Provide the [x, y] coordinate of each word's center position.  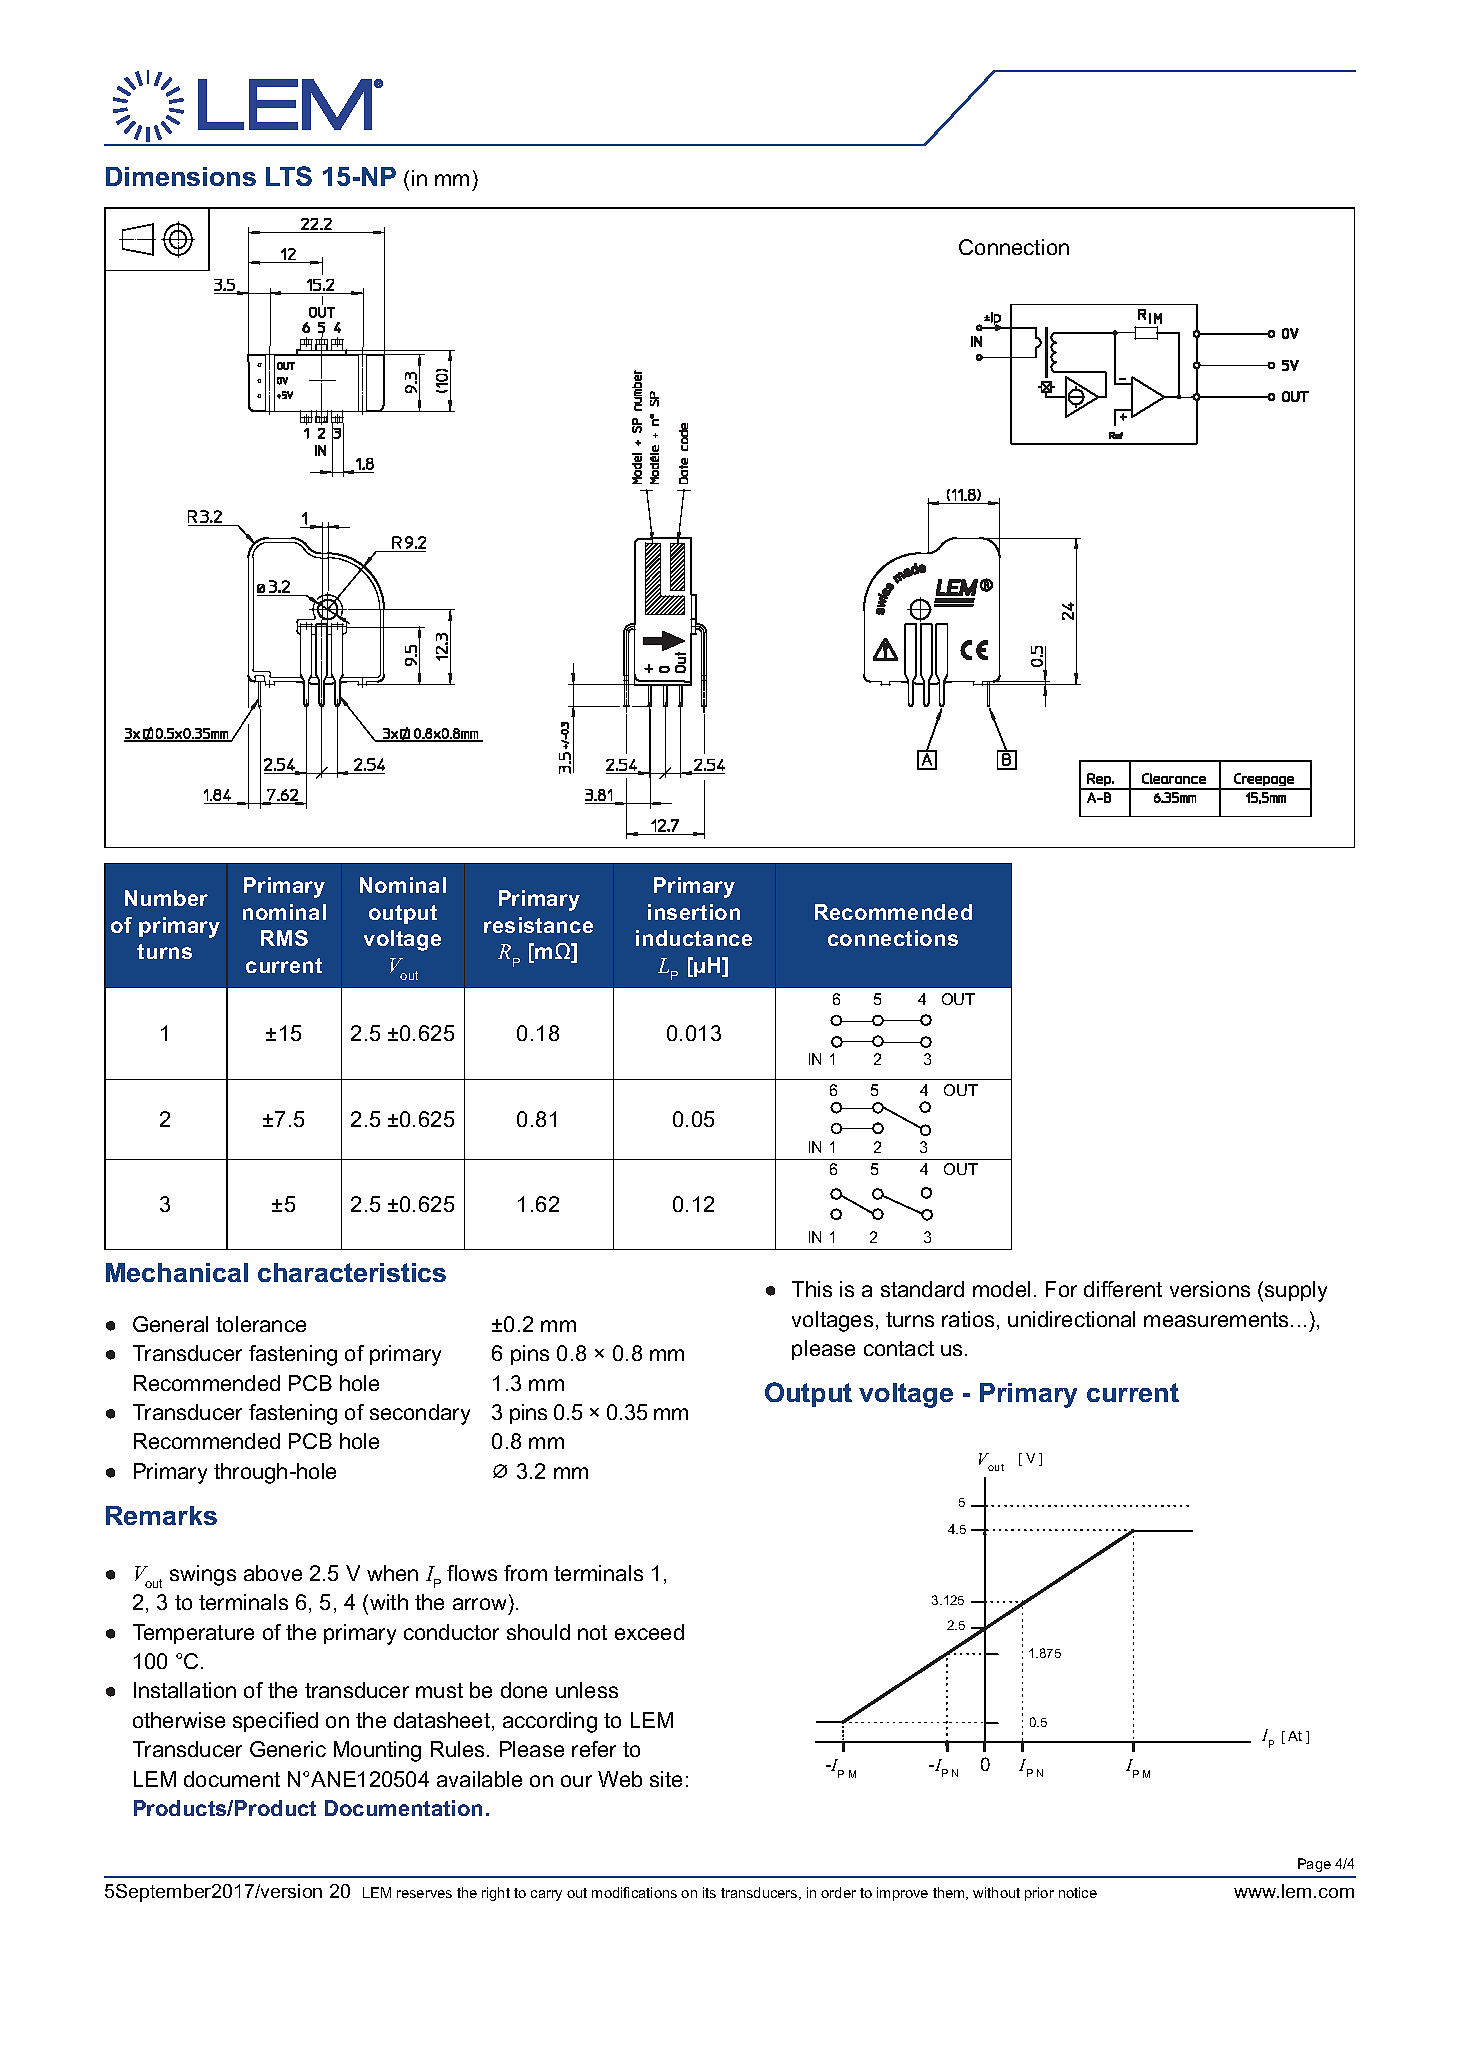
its [709, 1892]
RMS [284, 938]
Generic [288, 1749]
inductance [694, 938]
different [1123, 1289]
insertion [694, 912]
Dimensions [181, 176]
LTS [289, 176]
